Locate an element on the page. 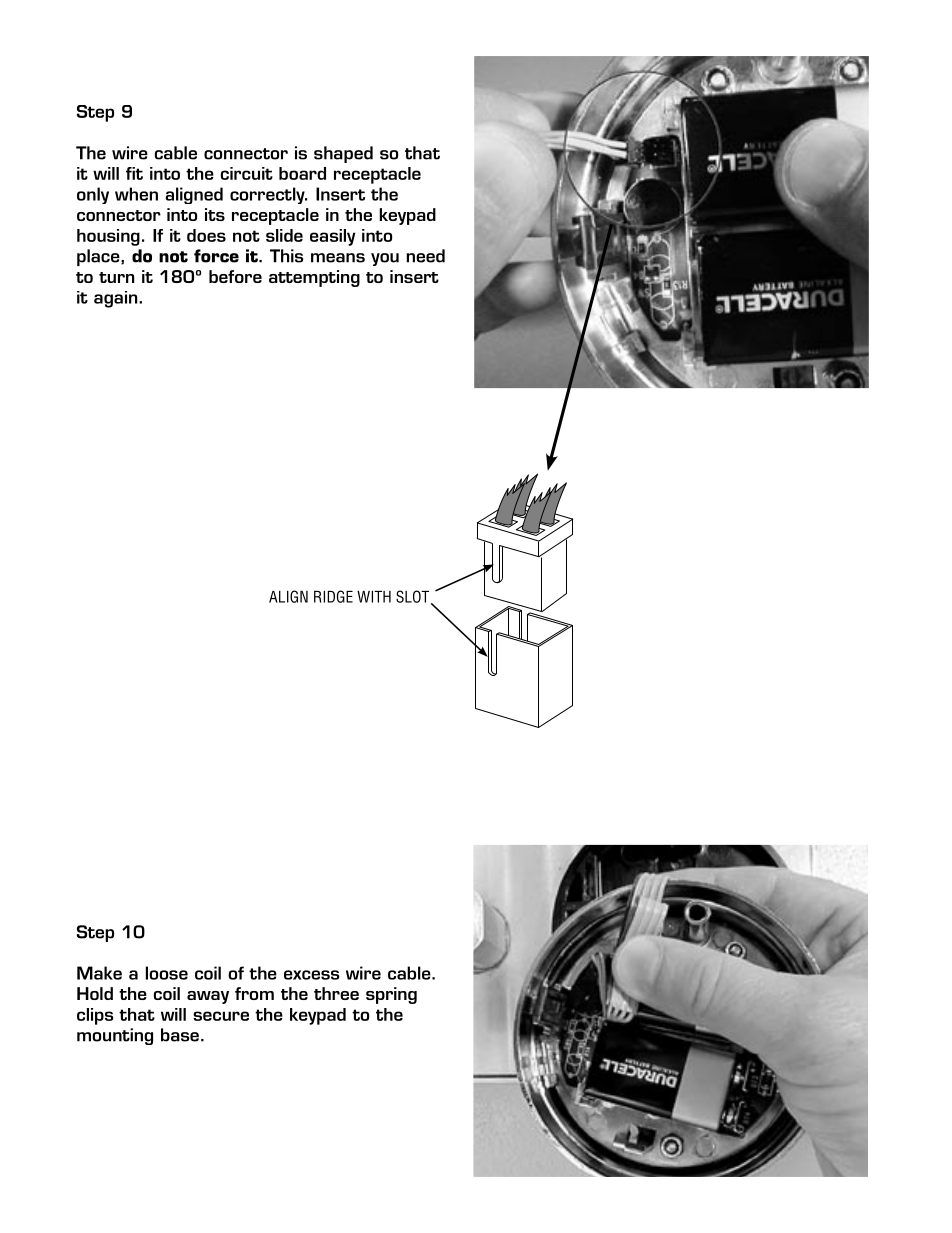 The image size is (952, 1233). excess is located at coordinates (312, 975).
